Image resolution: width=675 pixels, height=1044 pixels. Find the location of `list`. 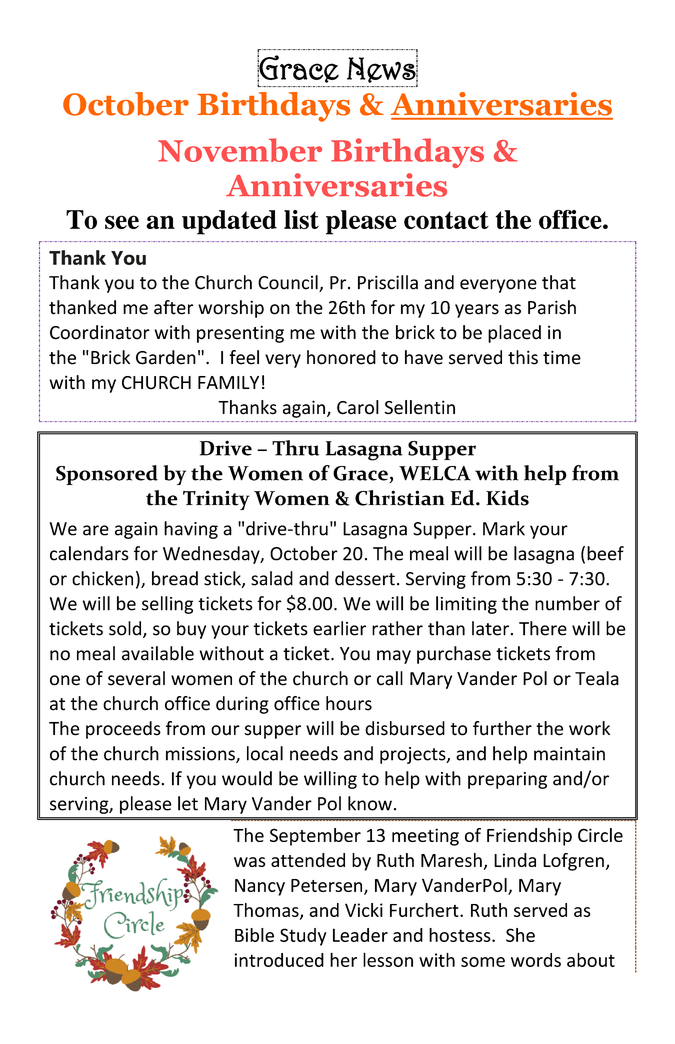

list is located at coordinates (301, 219).
